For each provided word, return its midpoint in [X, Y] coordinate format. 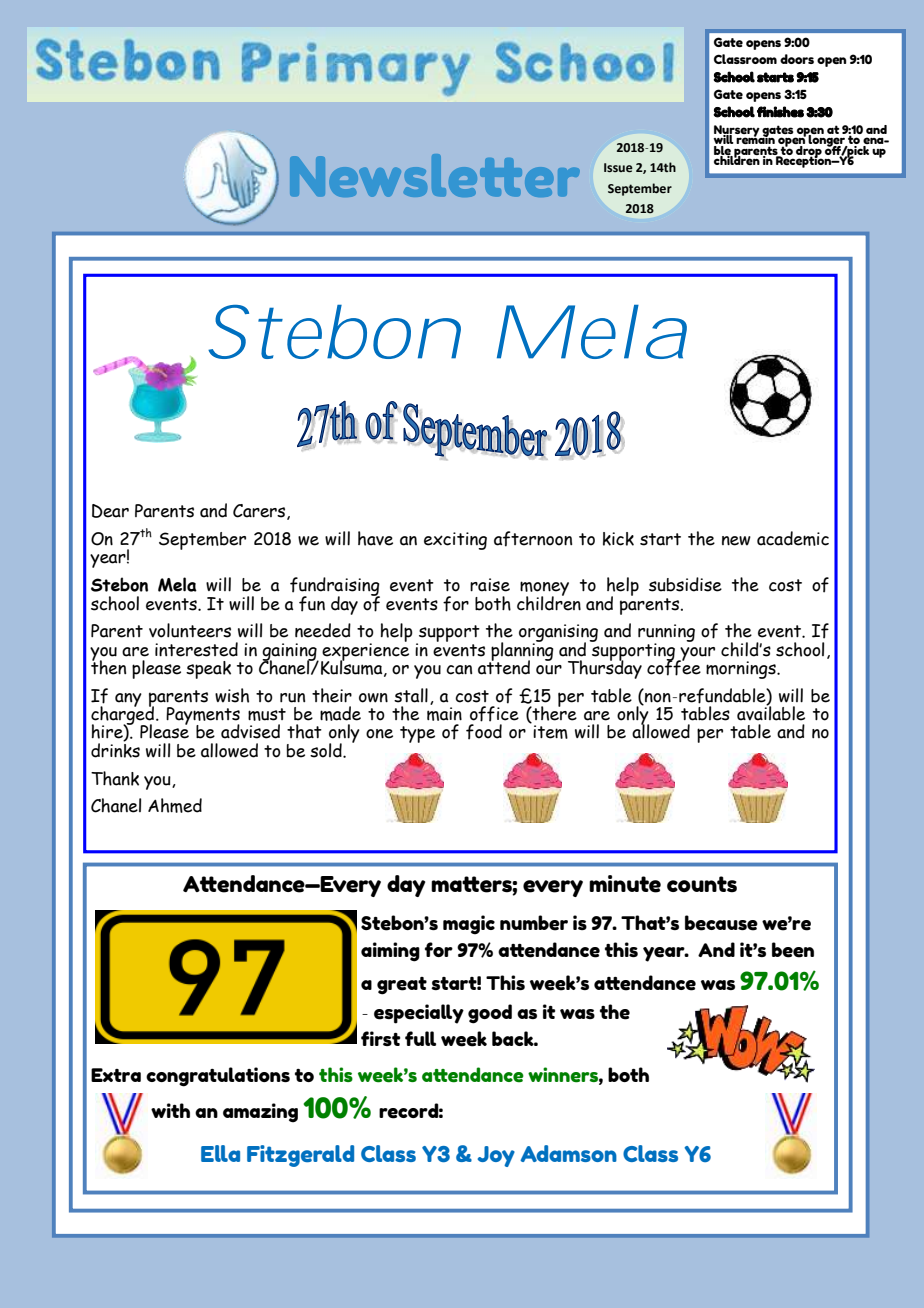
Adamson [568, 1153]
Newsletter [435, 175]
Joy [496, 1156]
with [170, 1110]
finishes [780, 112]
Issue [618, 168]
